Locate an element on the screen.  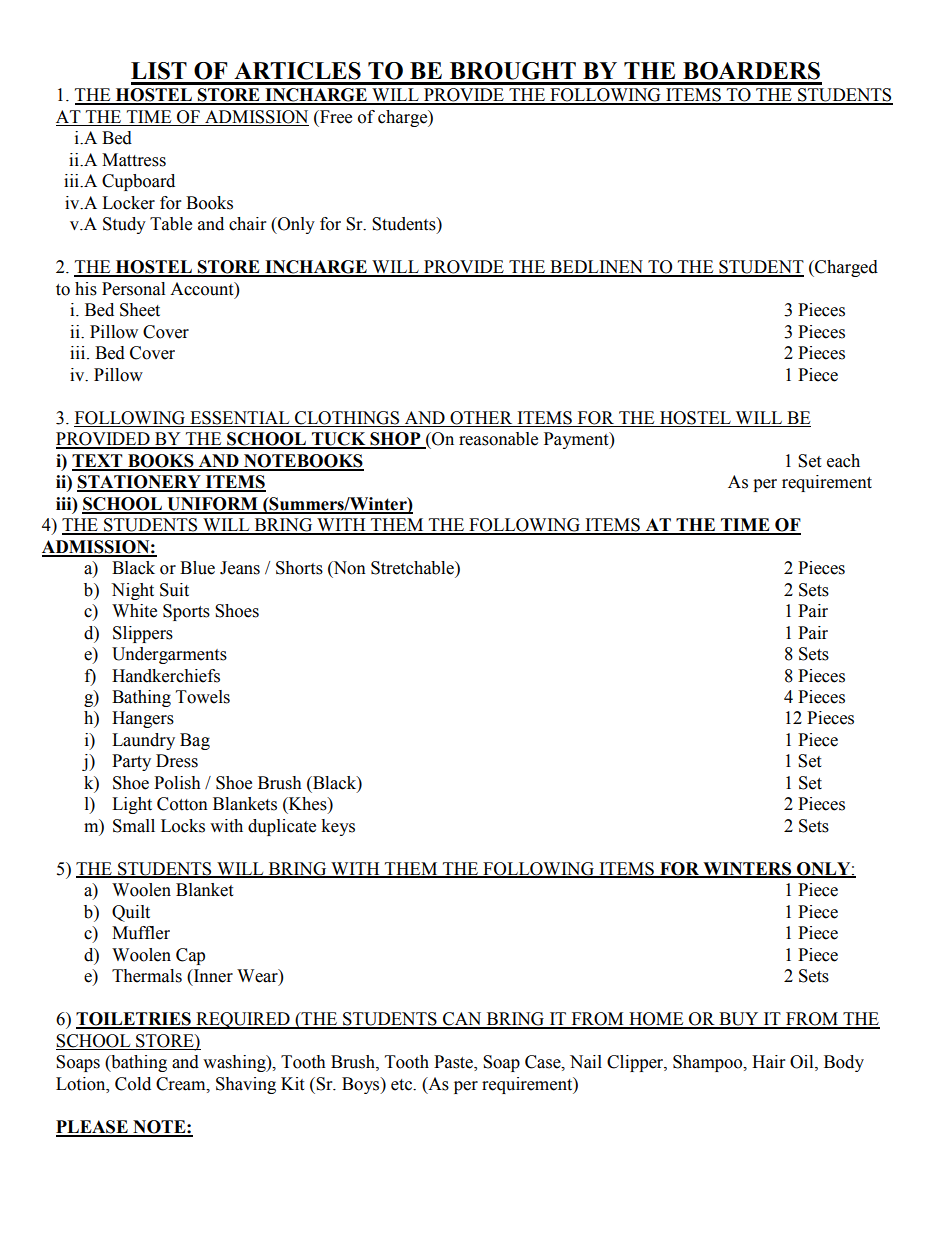
keys is located at coordinates (338, 827).
